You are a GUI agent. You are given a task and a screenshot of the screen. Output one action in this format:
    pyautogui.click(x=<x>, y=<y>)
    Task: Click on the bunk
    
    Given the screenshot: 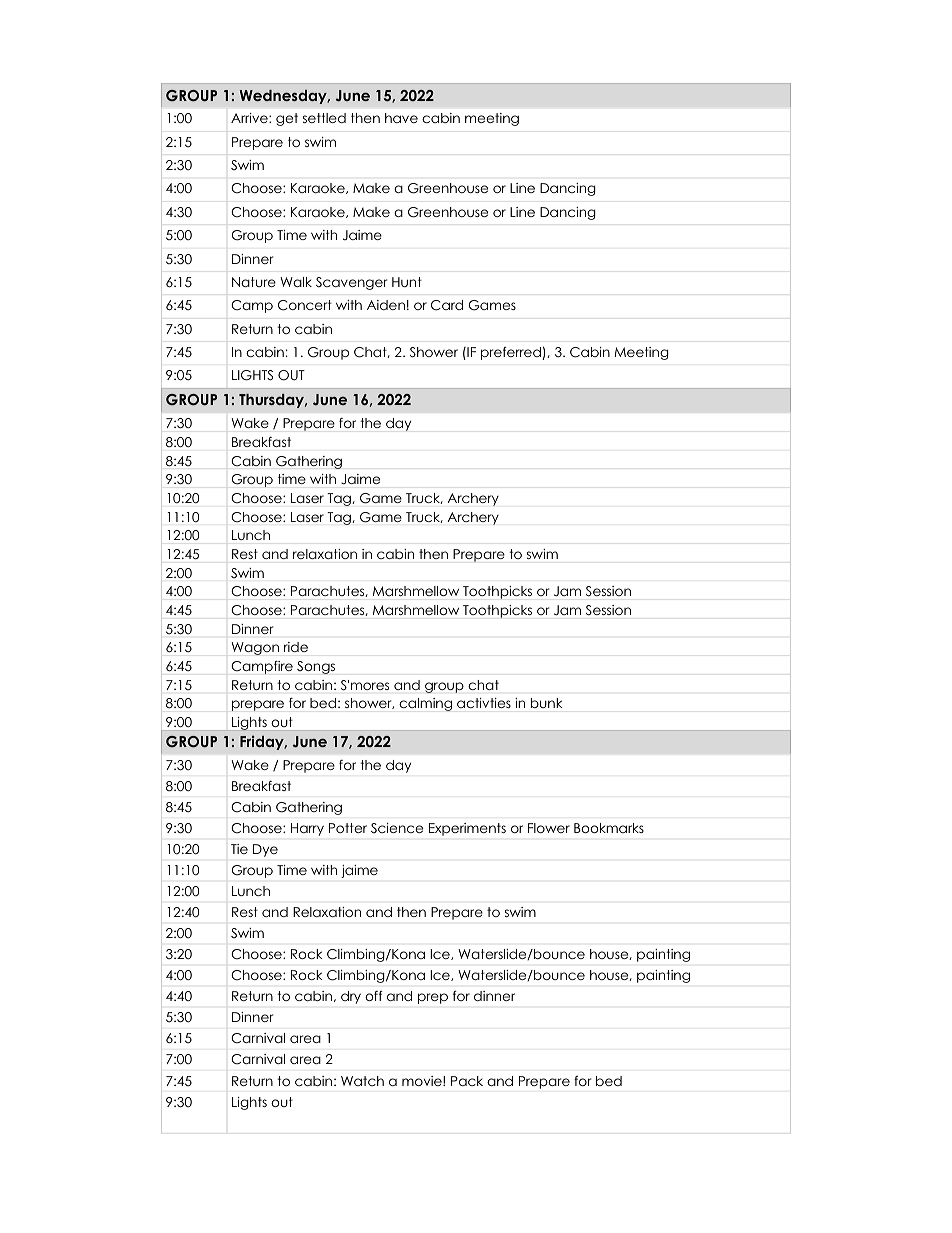 What is the action you would take?
    pyautogui.click(x=547, y=703)
